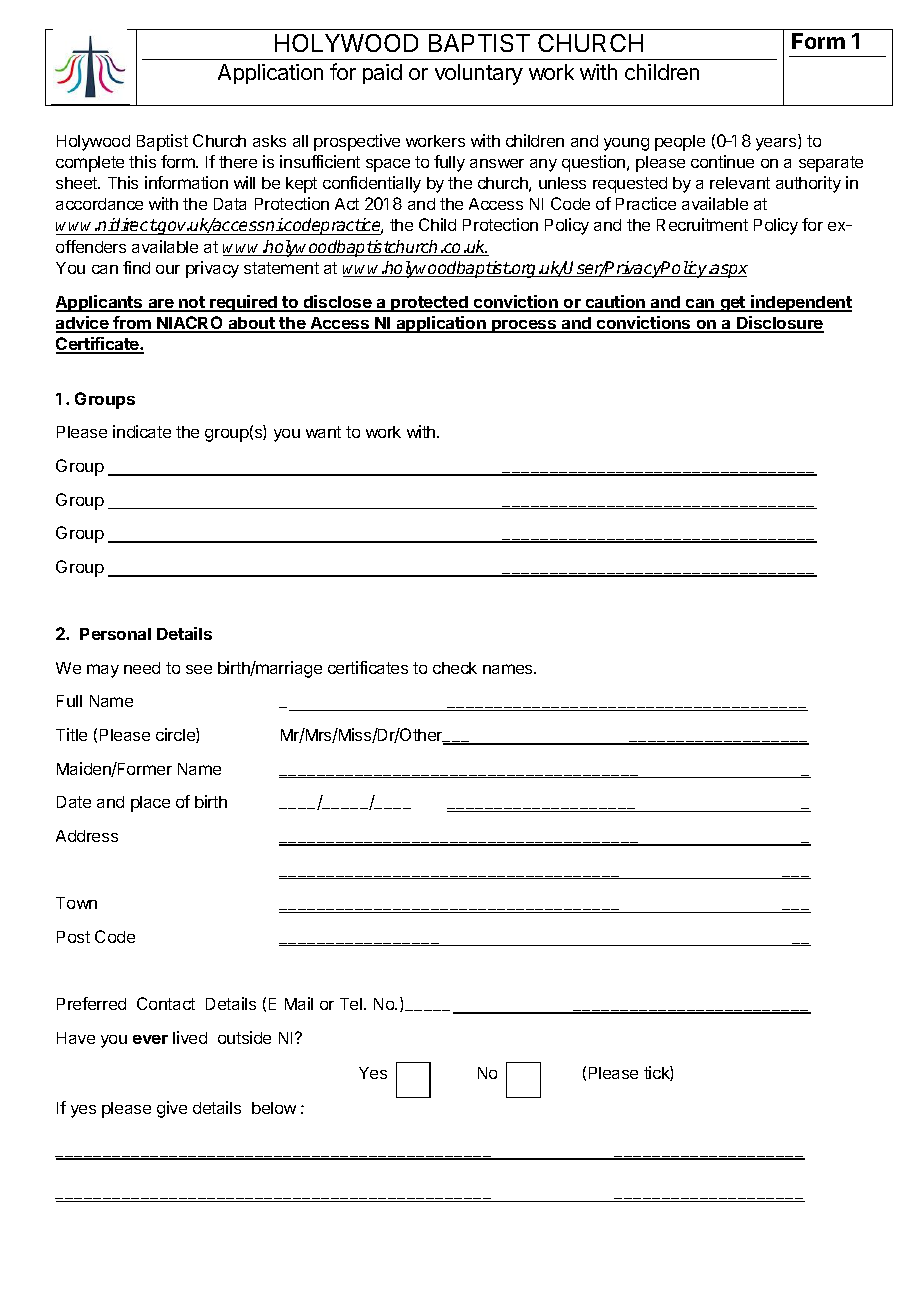 The height and width of the screenshot is (1308, 924). What do you see at coordinates (172, 1109) in the screenshot?
I see `give` at bounding box center [172, 1109].
